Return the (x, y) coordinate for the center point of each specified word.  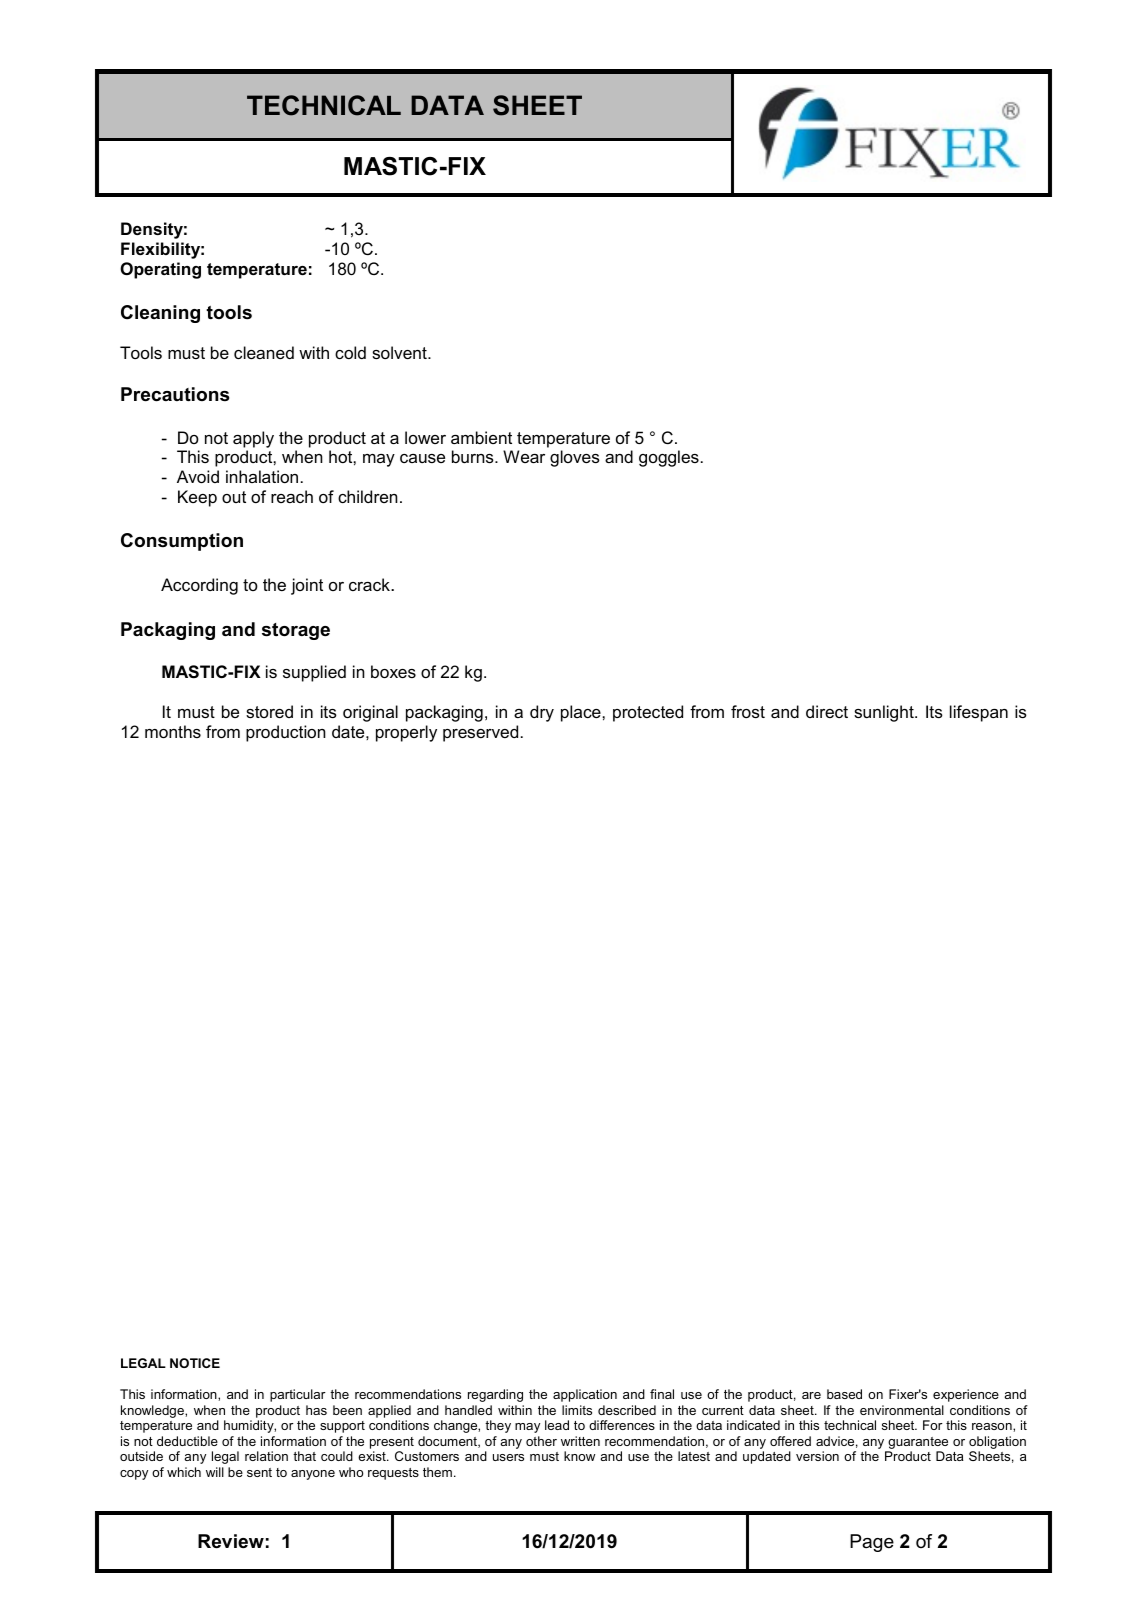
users (508, 1457)
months (173, 731)
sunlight (885, 713)
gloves (575, 458)
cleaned (264, 352)
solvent (400, 352)
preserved (480, 733)
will (215, 1472)
